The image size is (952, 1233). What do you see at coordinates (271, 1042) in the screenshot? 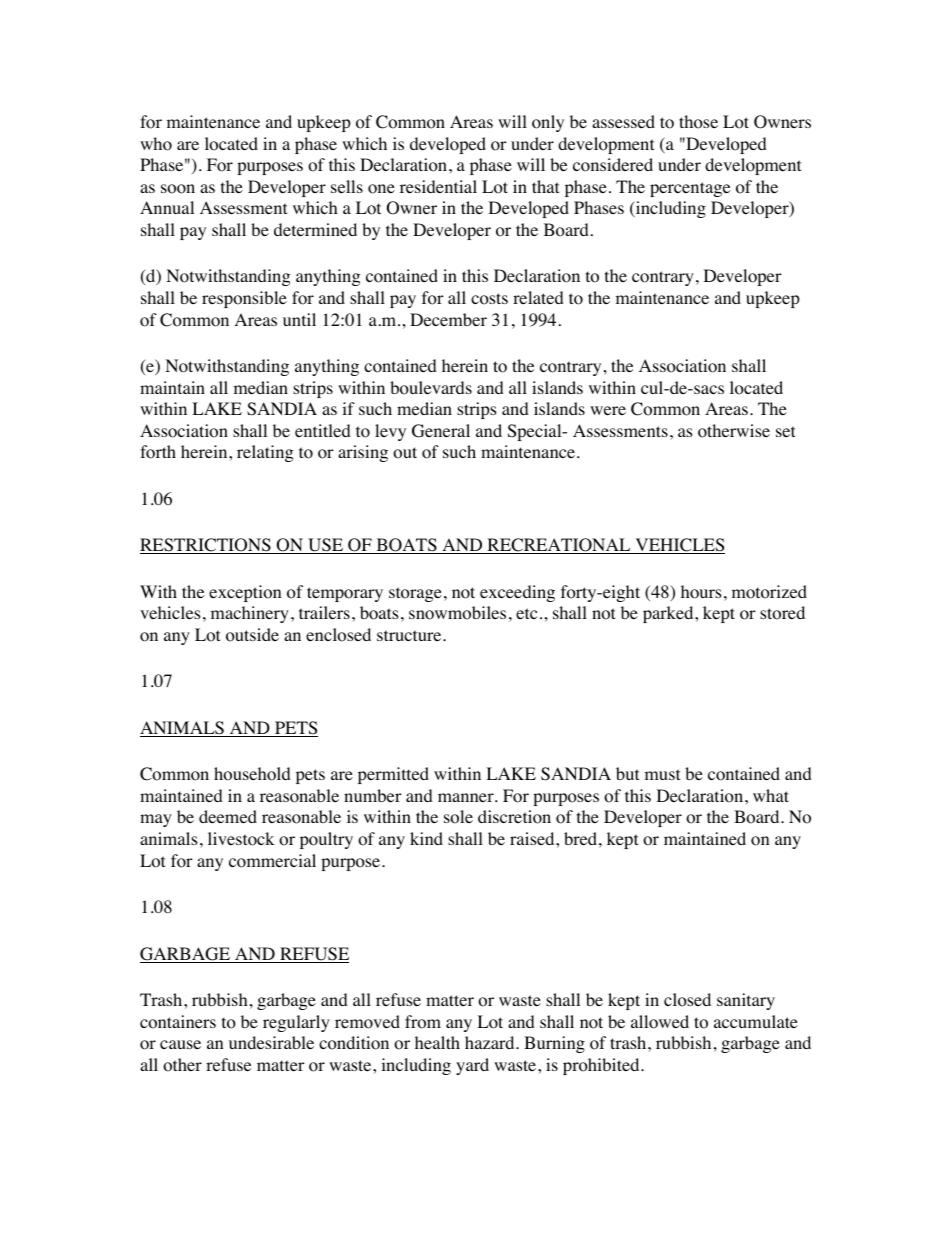
I see `undesirable` at bounding box center [271, 1042].
